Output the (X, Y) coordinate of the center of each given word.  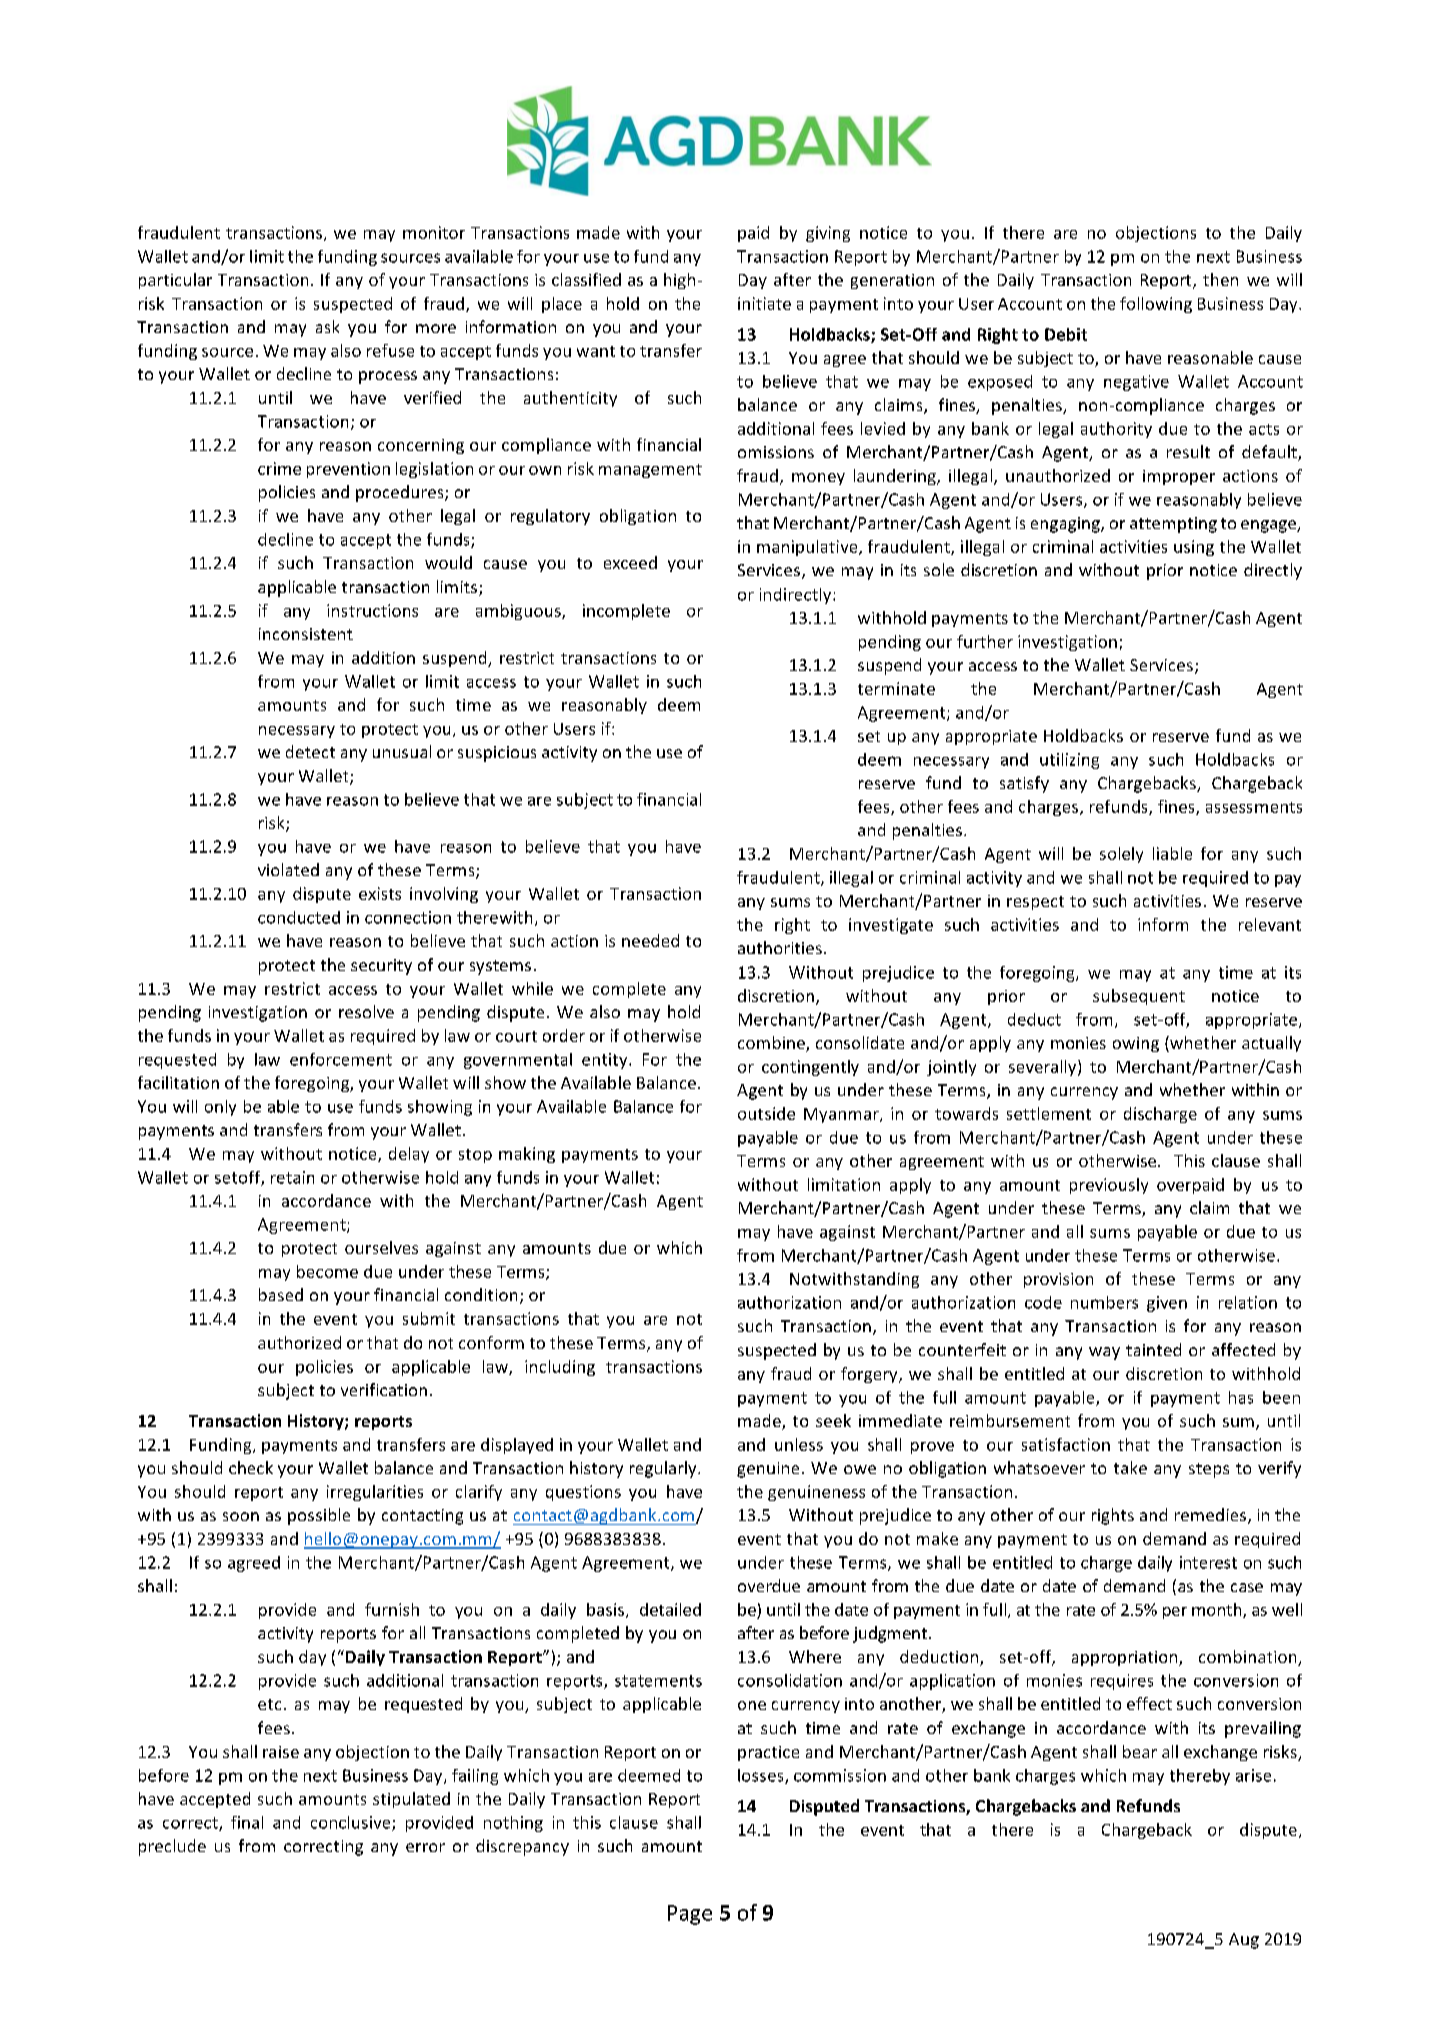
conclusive (352, 1823)
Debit (1066, 334)
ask (327, 326)
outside (766, 1113)
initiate (764, 303)
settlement (1049, 1113)
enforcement (341, 1059)
